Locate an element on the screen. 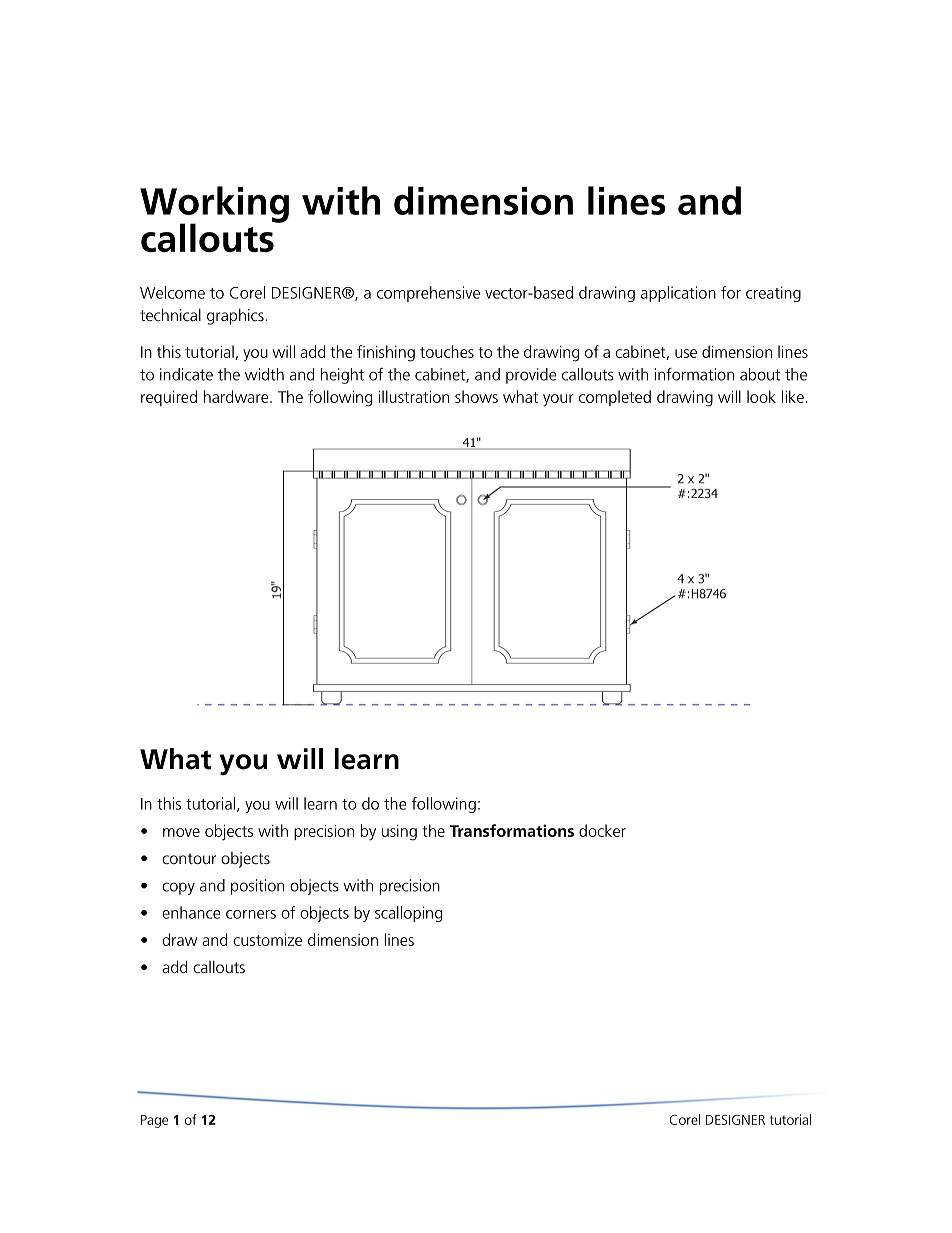 Image resolution: width=952 pixels, height=1233 pixels. look is located at coordinates (761, 396).
